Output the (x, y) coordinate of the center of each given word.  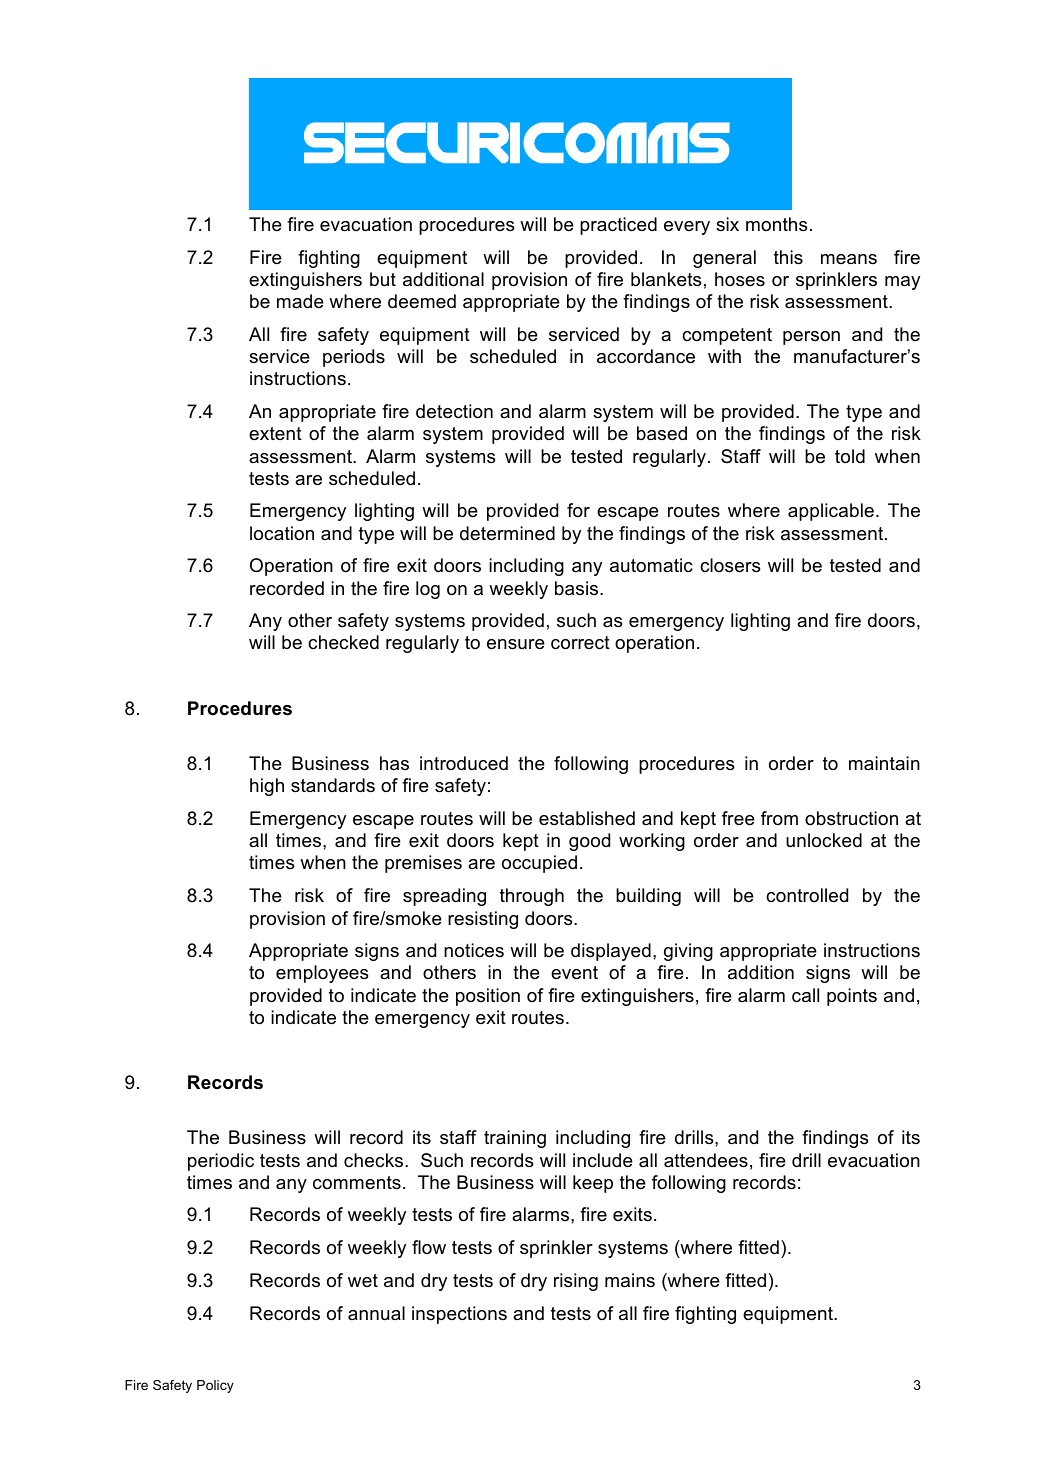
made (300, 301)
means (849, 259)
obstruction (851, 818)
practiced (618, 226)
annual (376, 1313)
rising (576, 1282)
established (587, 818)
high (267, 787)
